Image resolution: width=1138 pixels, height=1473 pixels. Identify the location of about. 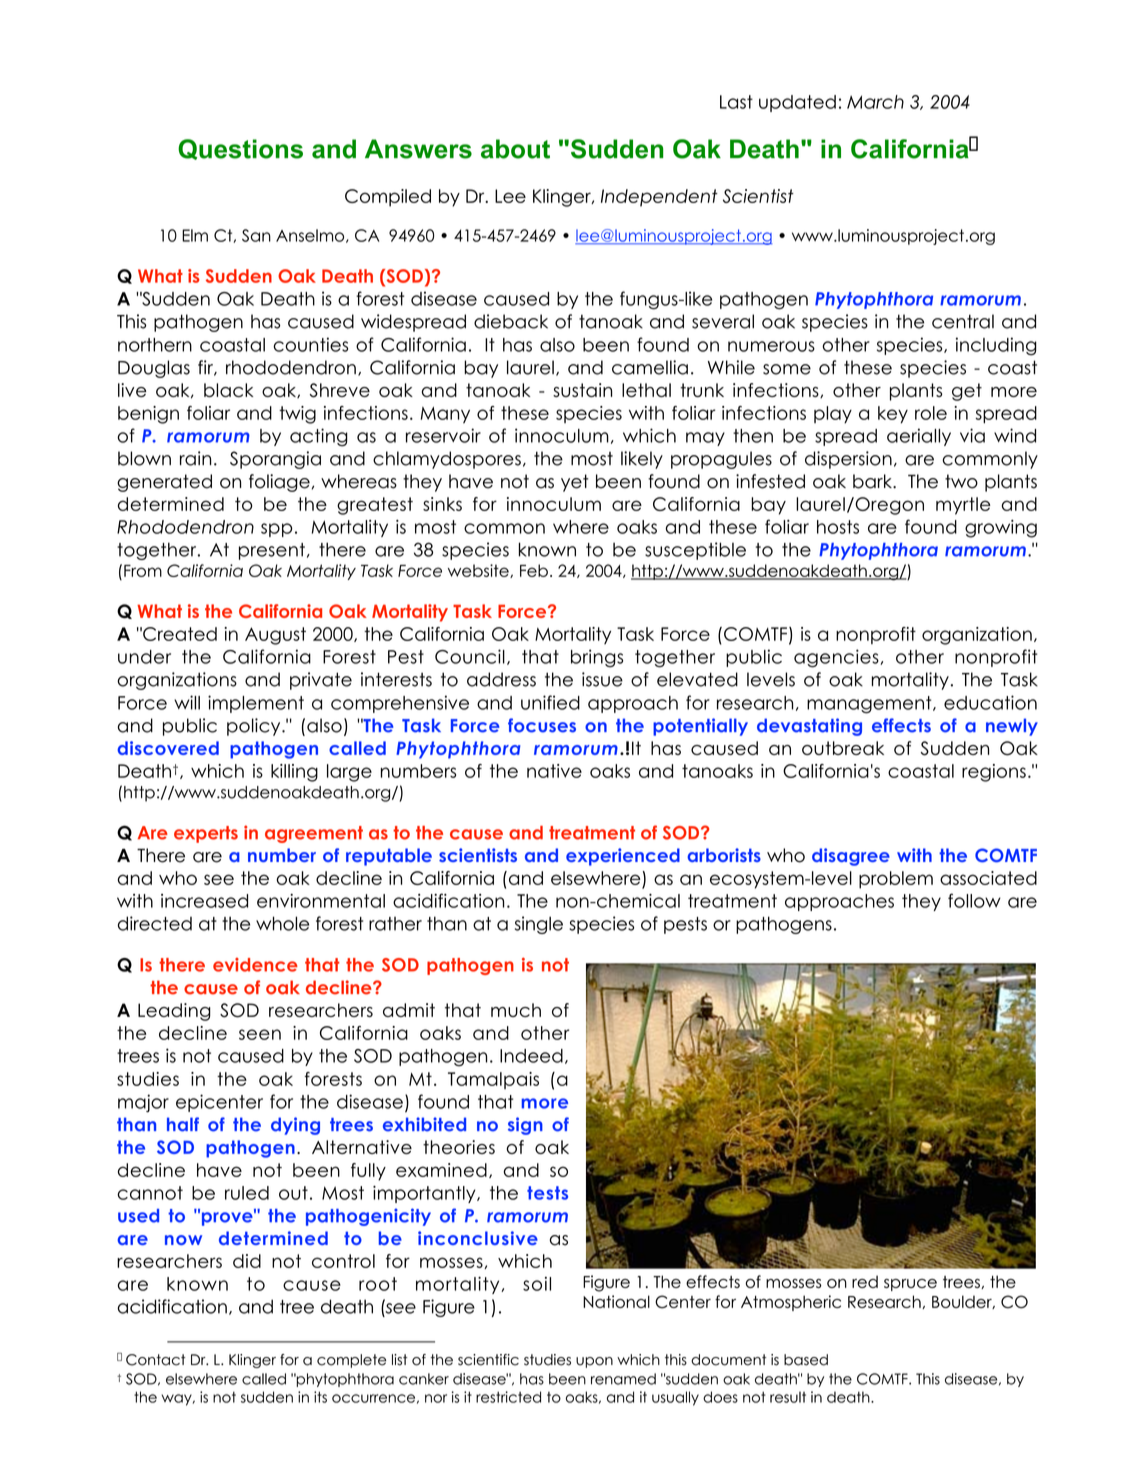
(515, 149).
